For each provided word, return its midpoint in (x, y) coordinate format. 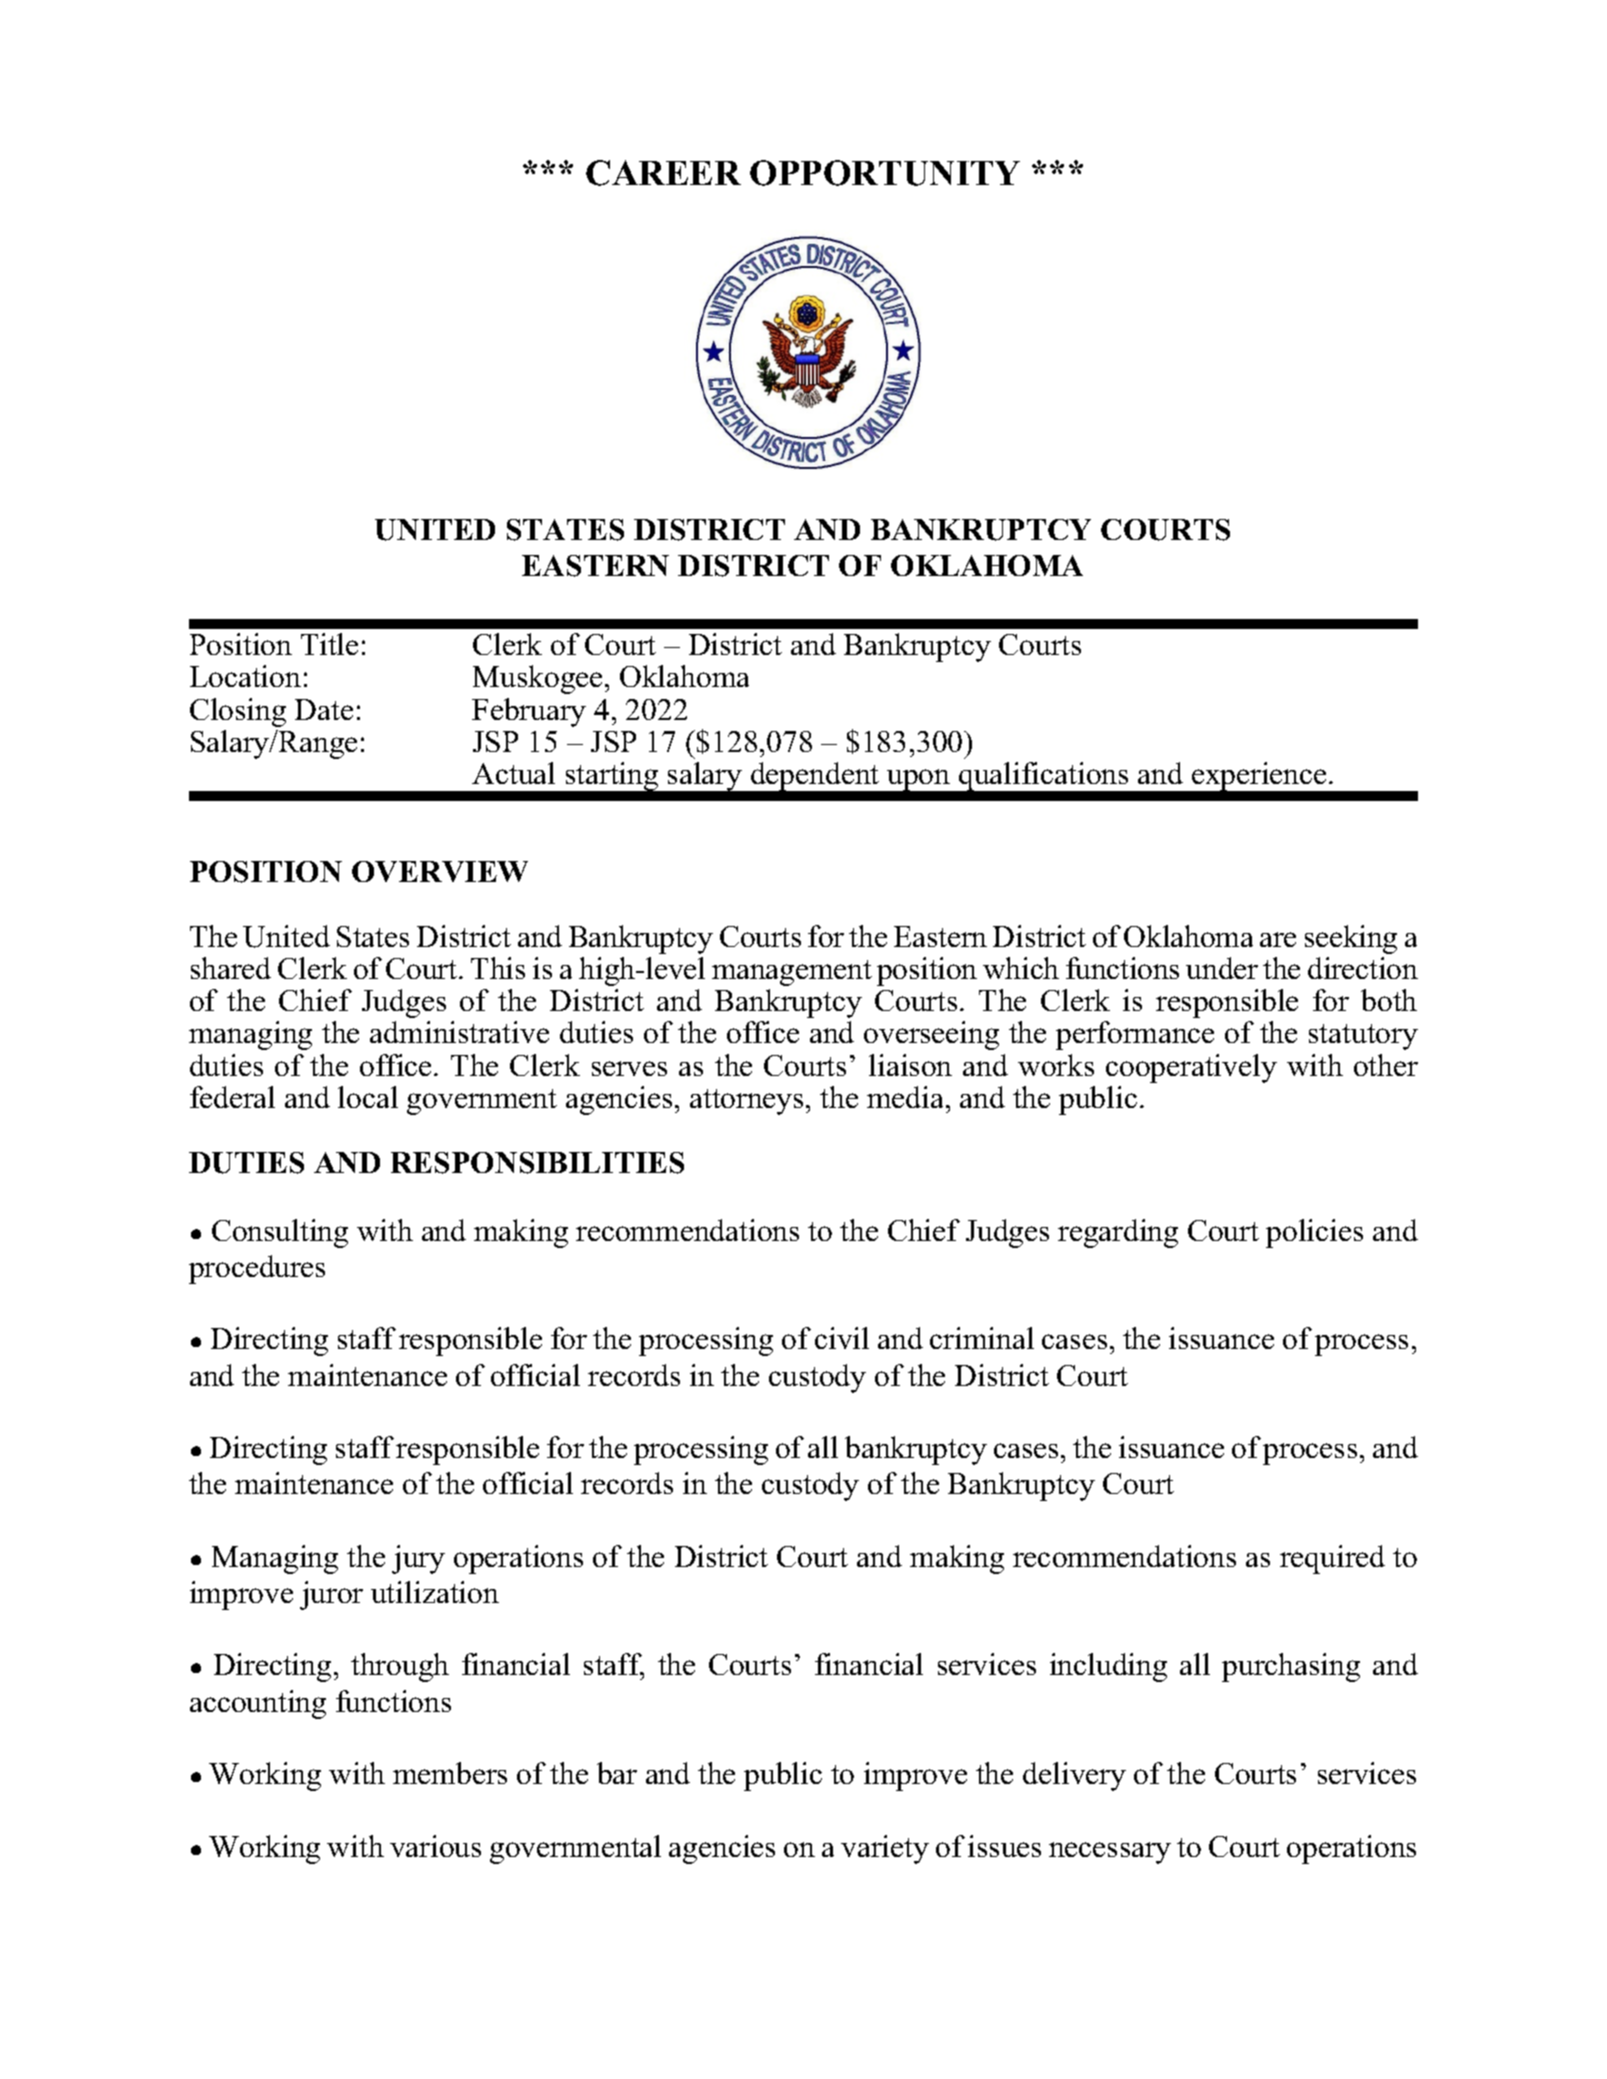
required (1332, 1559)
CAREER (663, 173)
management (792, 973)
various (435, 1846)
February (529, 712)
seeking (1351, 939)
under (1222, 968)
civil (842, 1338)
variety (885, 1849)
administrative (459, 1032)
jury (418, 1559)
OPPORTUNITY (885, 173)
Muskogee (537, 679)
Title (329, 644)
